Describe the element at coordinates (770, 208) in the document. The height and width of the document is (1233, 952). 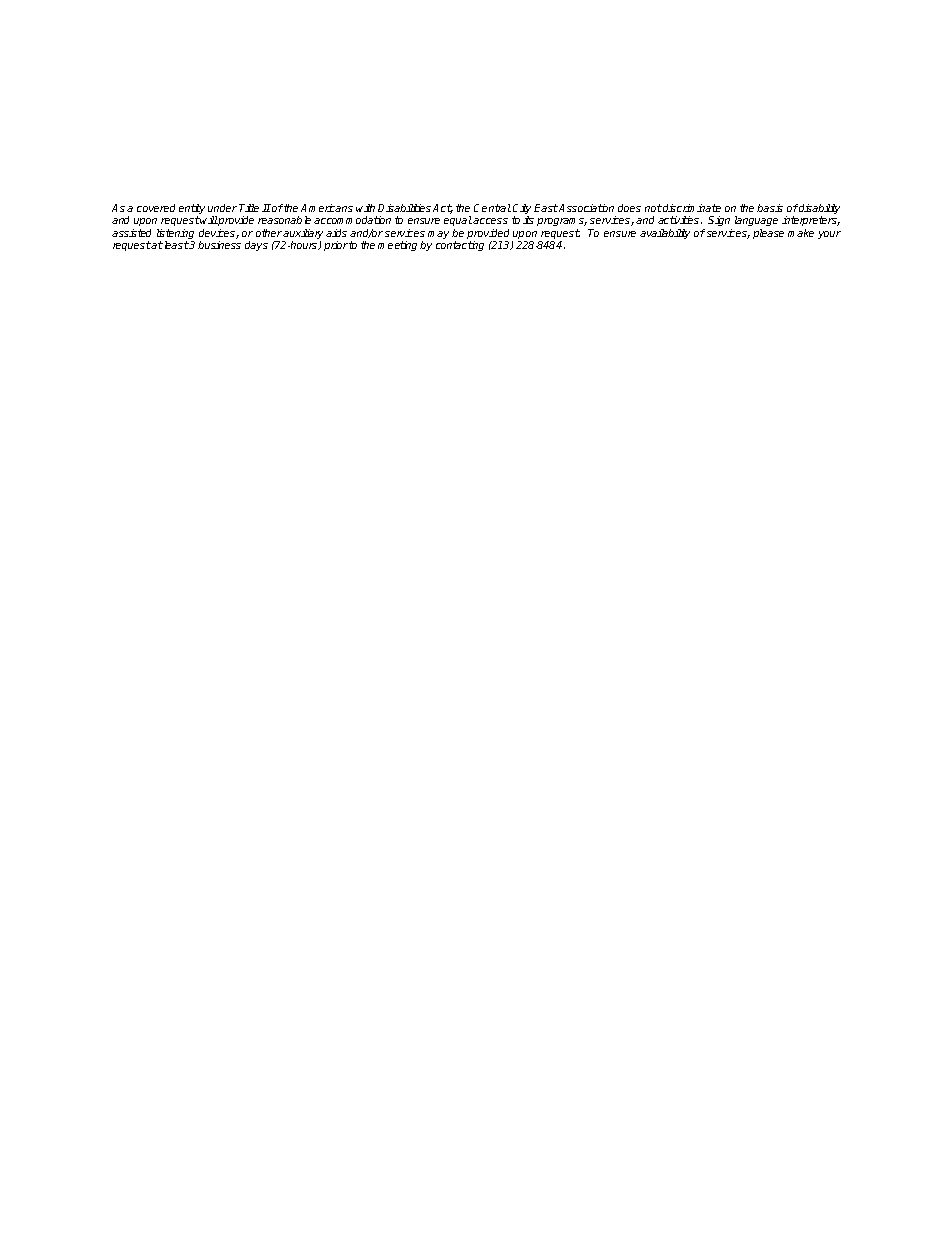
I see `basis` at that location.
